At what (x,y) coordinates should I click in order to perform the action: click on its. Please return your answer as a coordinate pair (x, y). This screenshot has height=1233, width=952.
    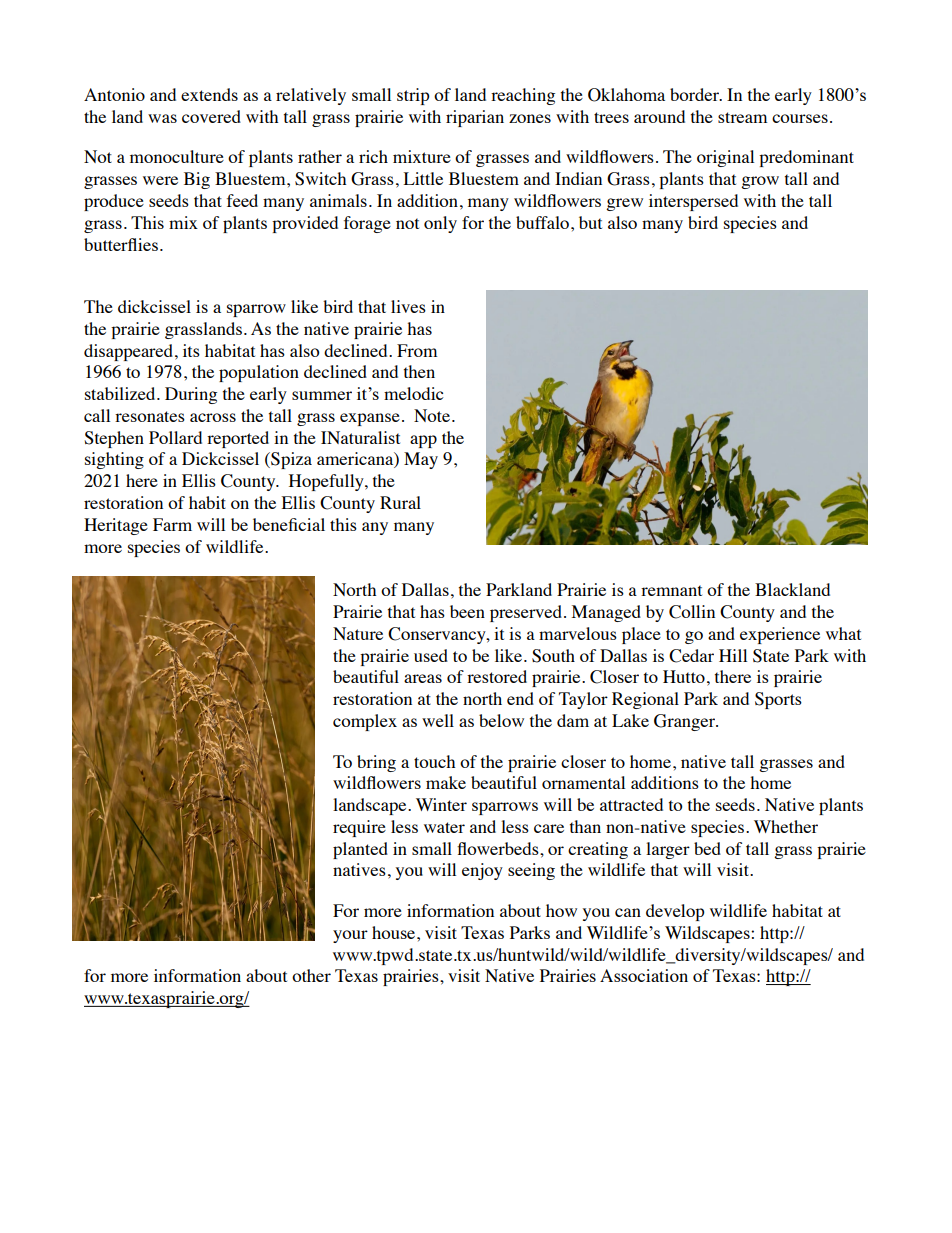
    Looking at the image, I should click on (191, 350).
